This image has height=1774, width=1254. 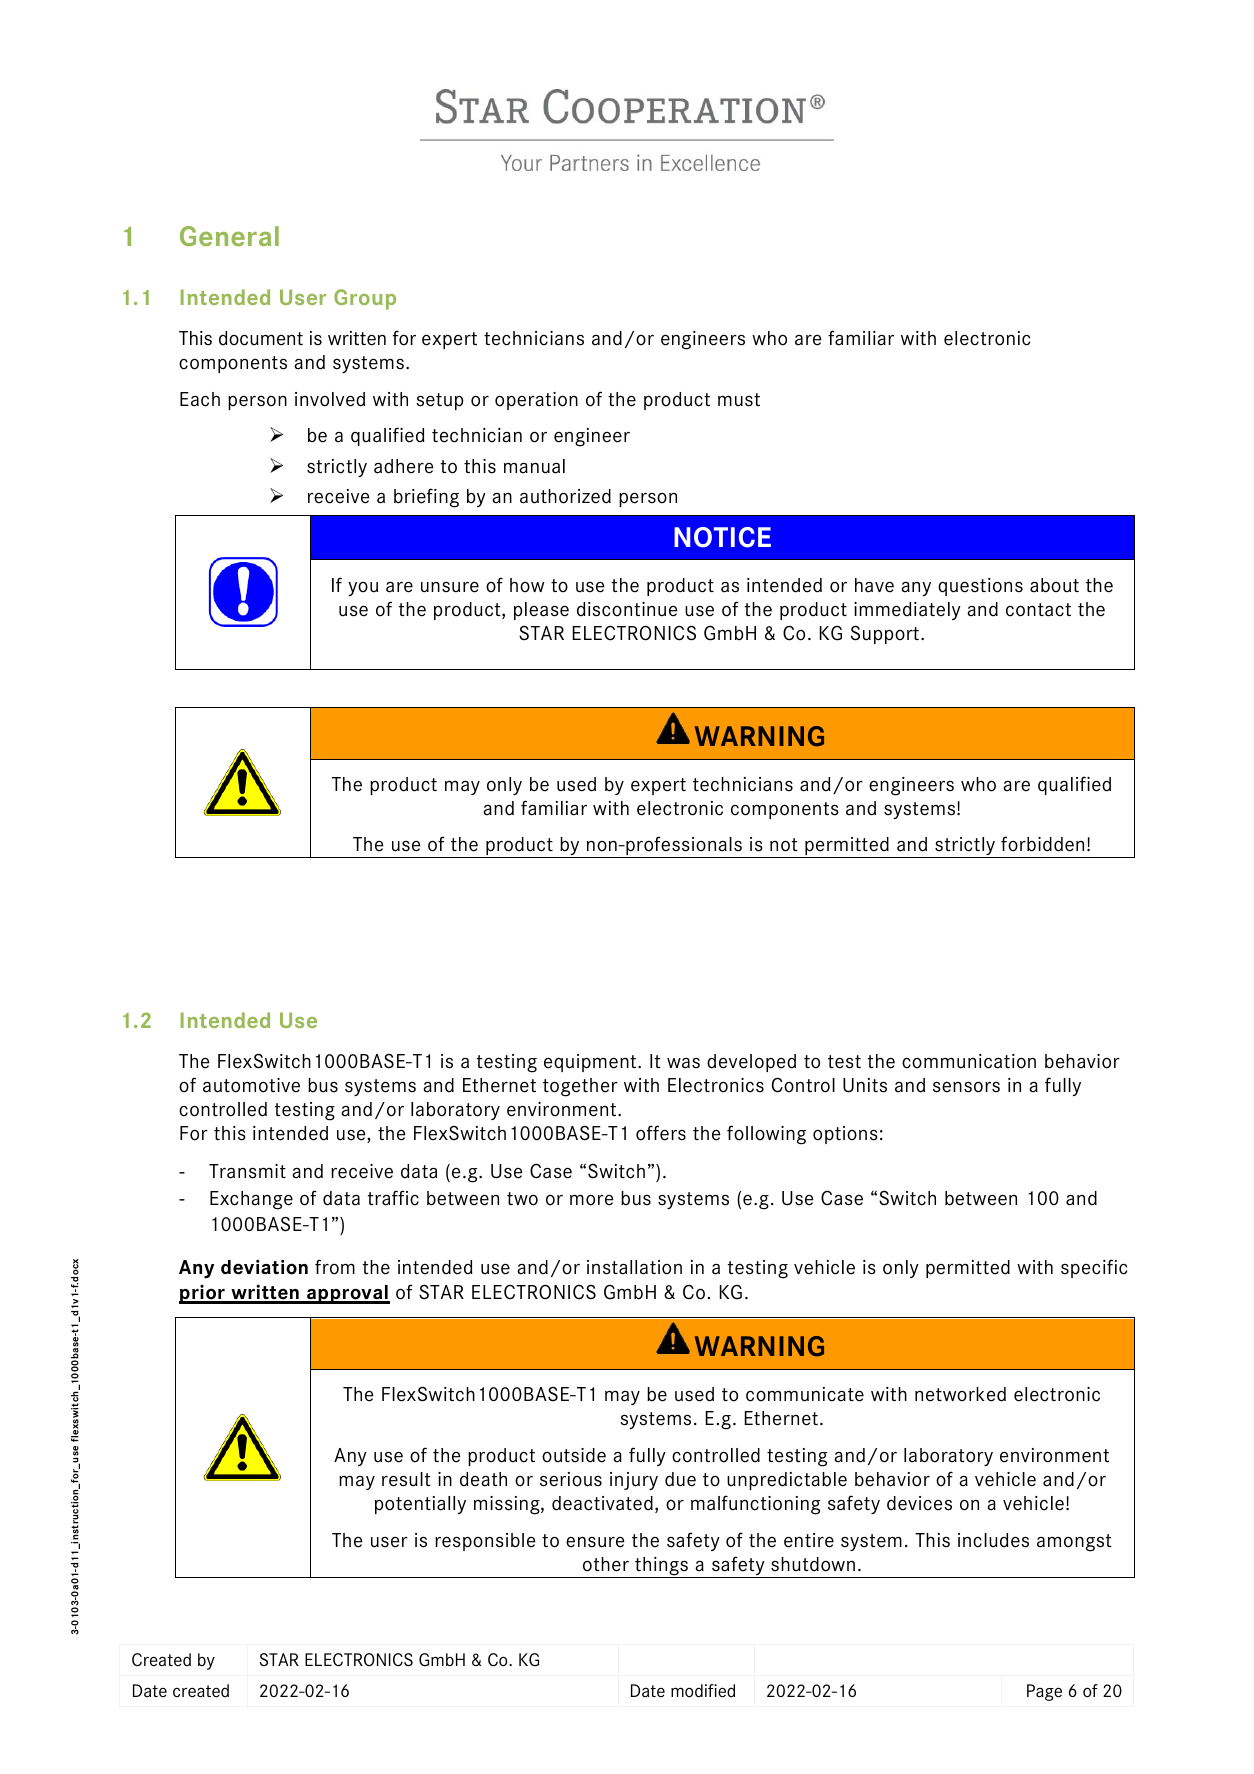 I want to click on must, so click(x=739, y=400).
